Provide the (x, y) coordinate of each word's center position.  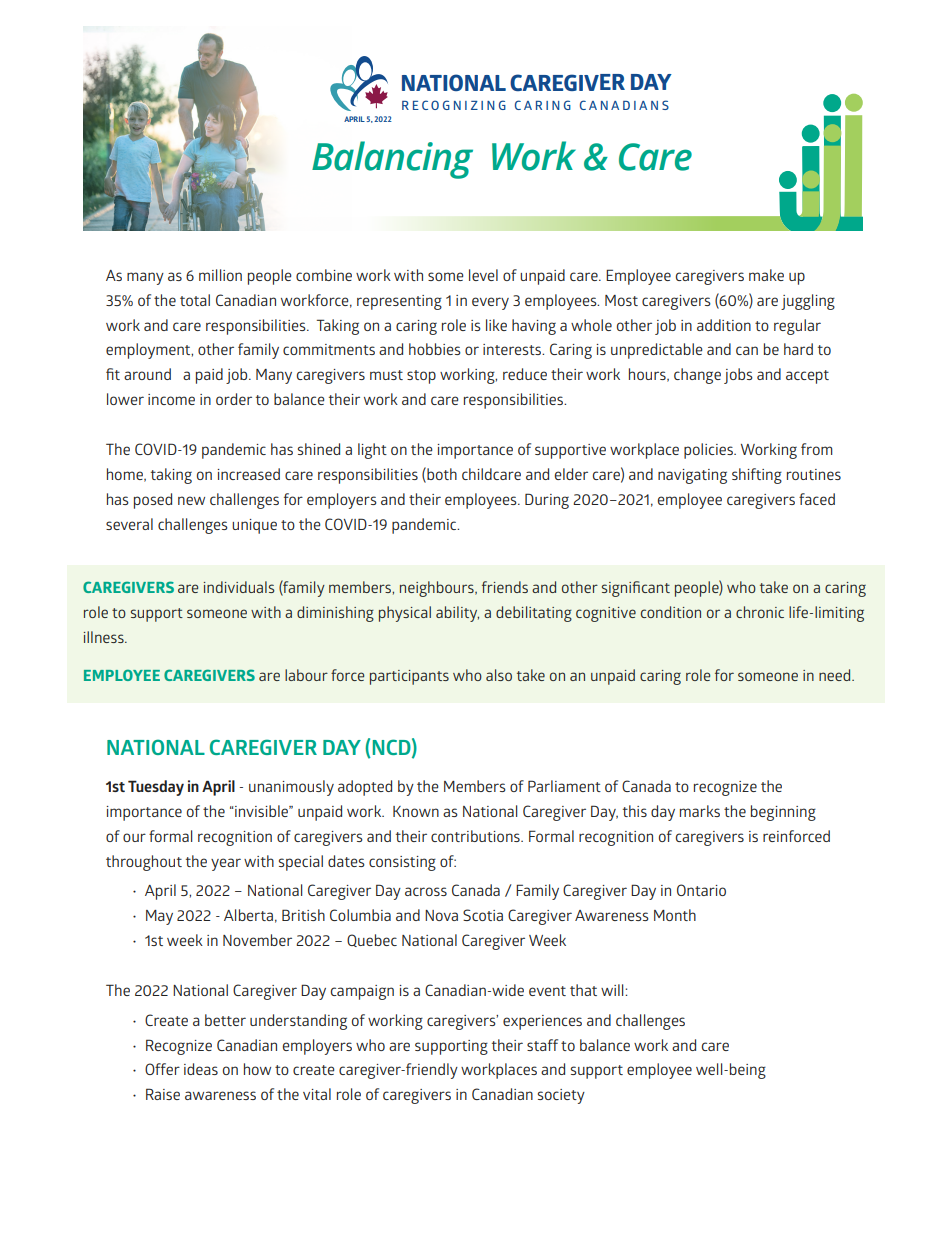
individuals (239, 587)
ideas (201, 1069)
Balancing (392, 160)
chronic (760, 612)
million (220, 275)
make (766, 275)
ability (457, 614)
